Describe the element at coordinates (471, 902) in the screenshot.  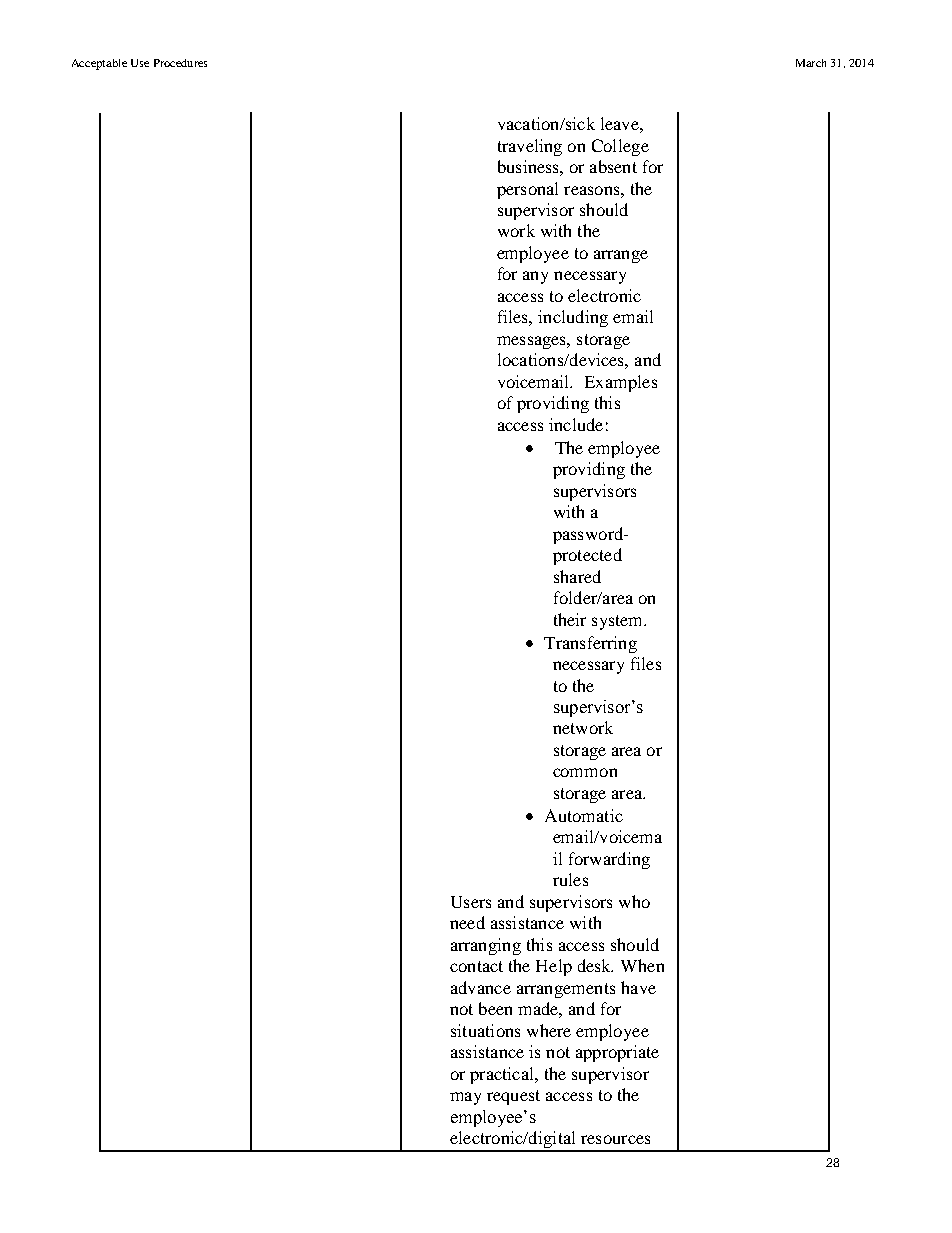
I see `Users` at that location.
